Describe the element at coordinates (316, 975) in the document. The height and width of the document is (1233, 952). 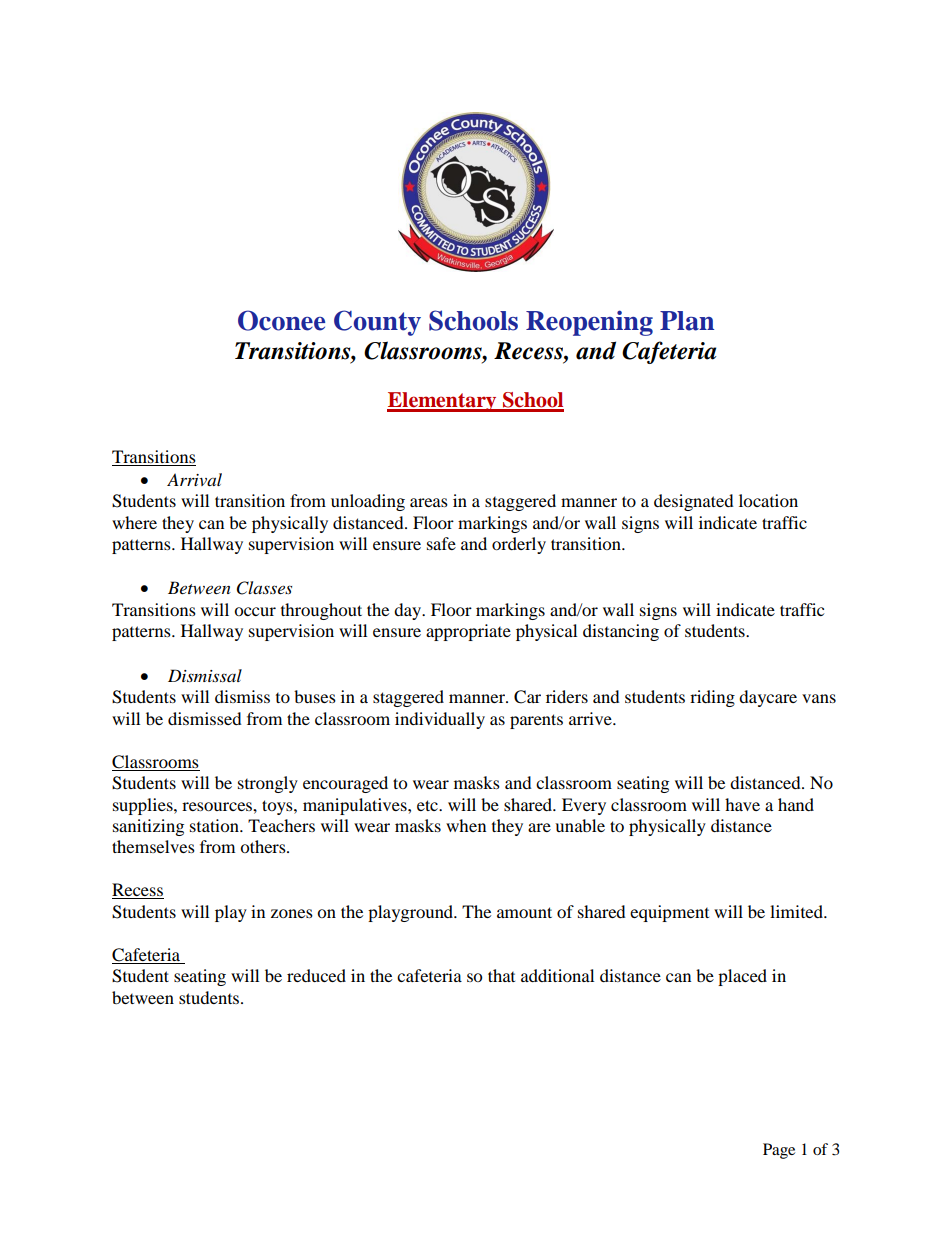
I see `reduced` at that location.
